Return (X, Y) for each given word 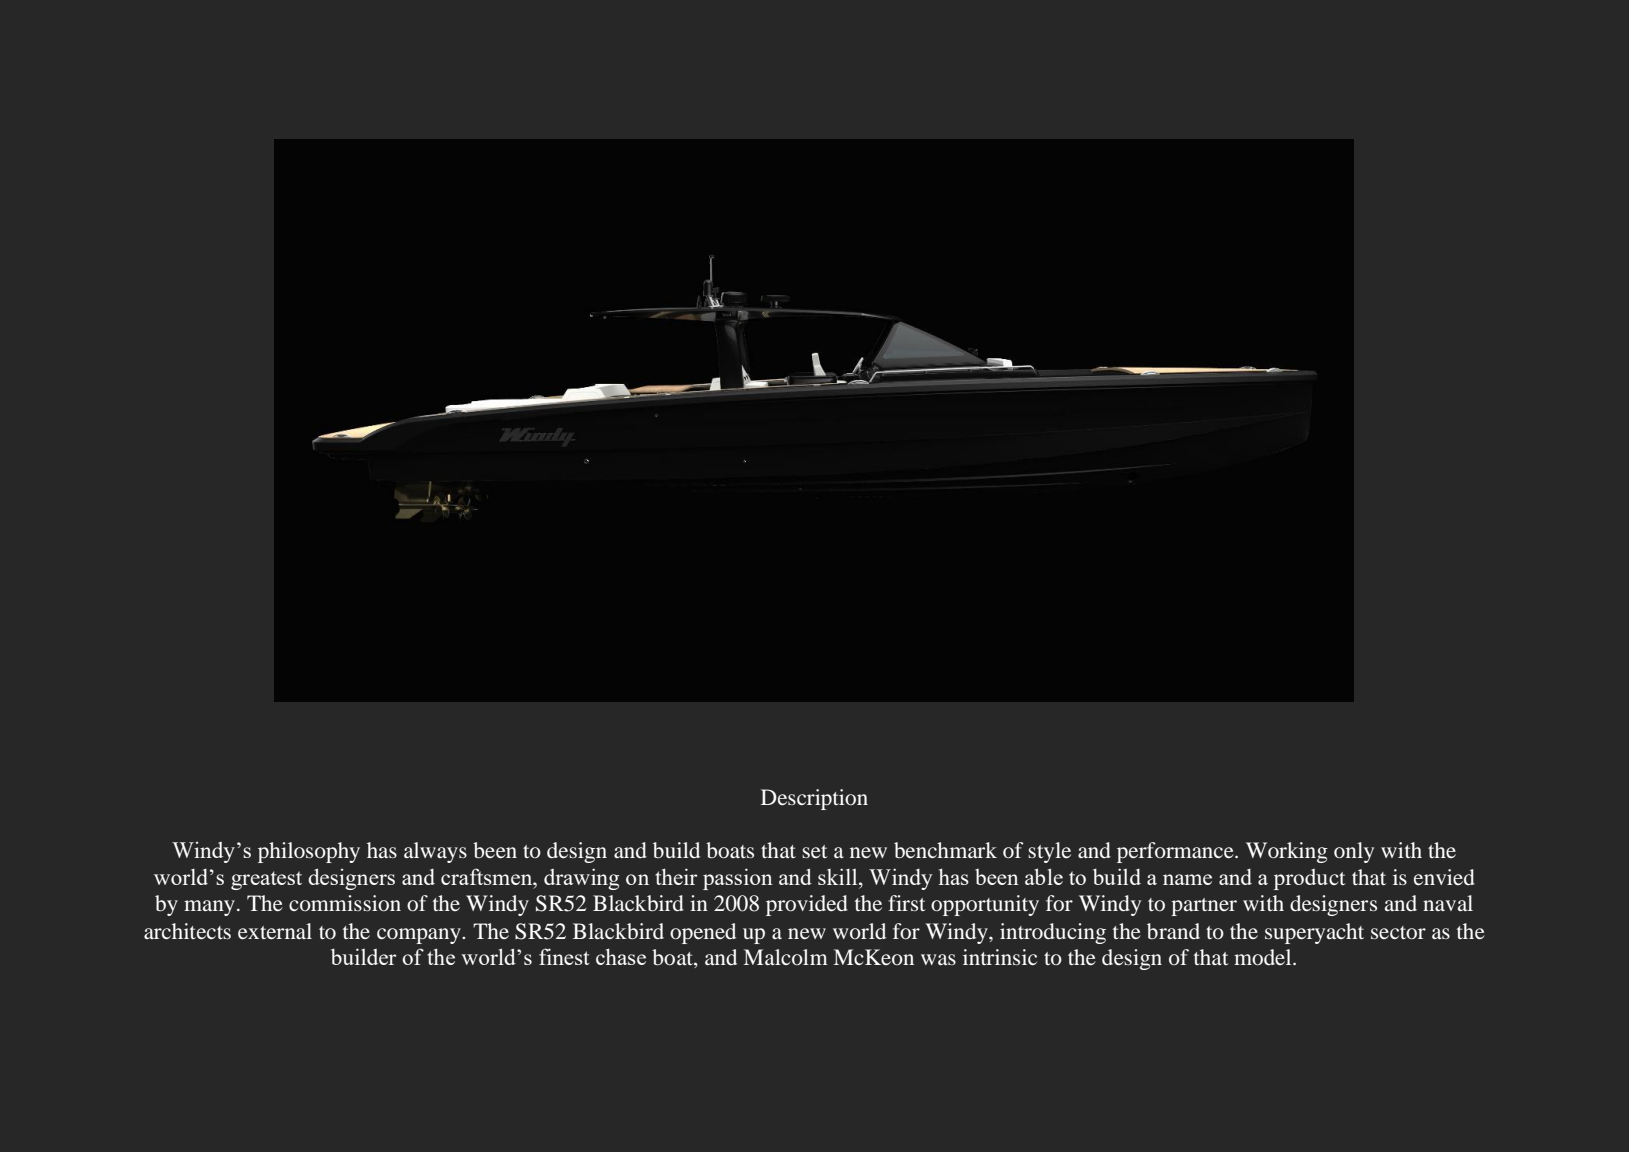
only (1354, 852)
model (1264, 957)
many (209, 908)
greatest (266, 880)
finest (564, 956)
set (815, 851)
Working (1287, 852)
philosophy (309, 852)
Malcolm (786, 957)
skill (839, 876)
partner (1204, 907)
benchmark (945, 850)
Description (814, 799)
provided (807, 905)
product (1310, 879)
